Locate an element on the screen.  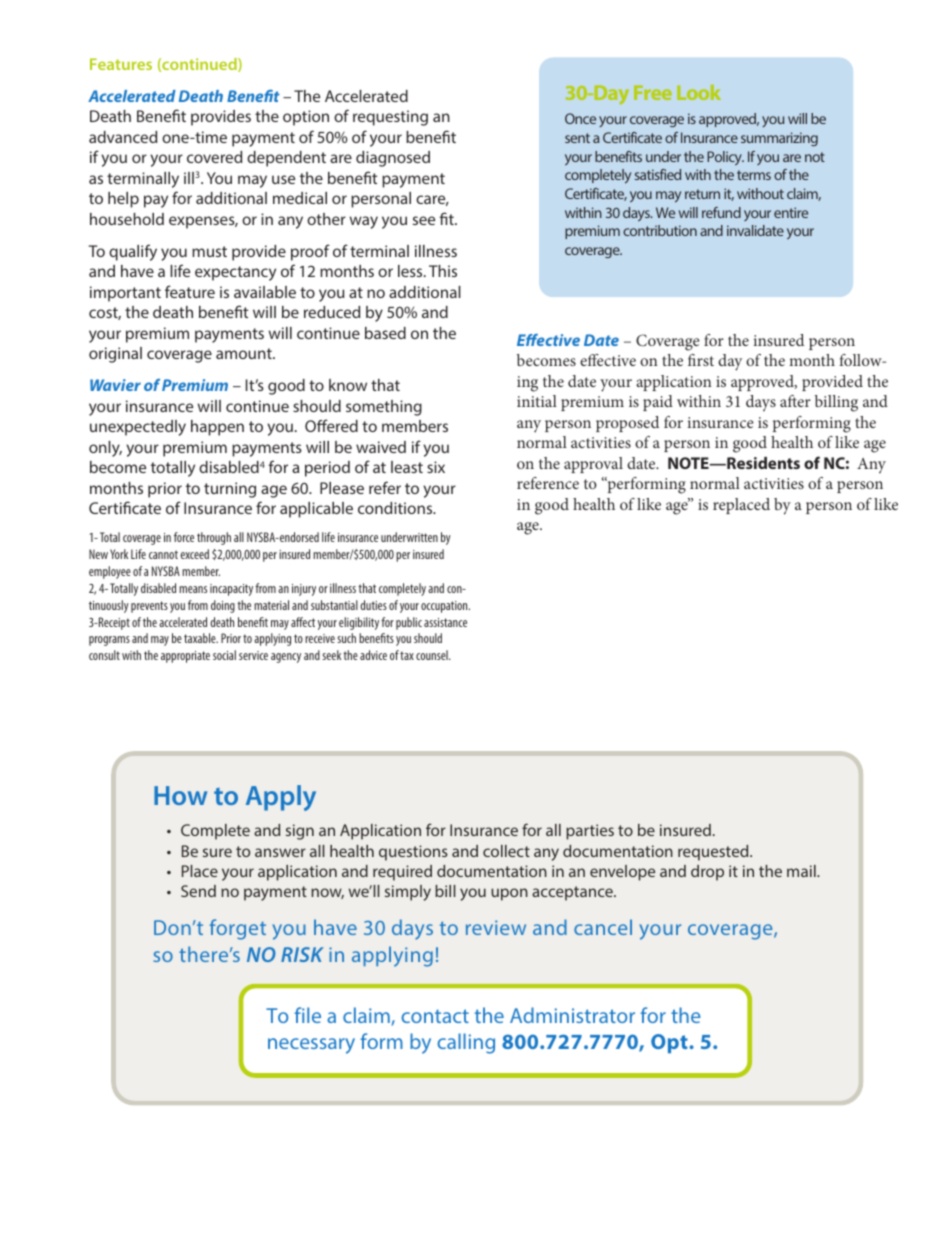
happen is located at coordinates (217, 428).
